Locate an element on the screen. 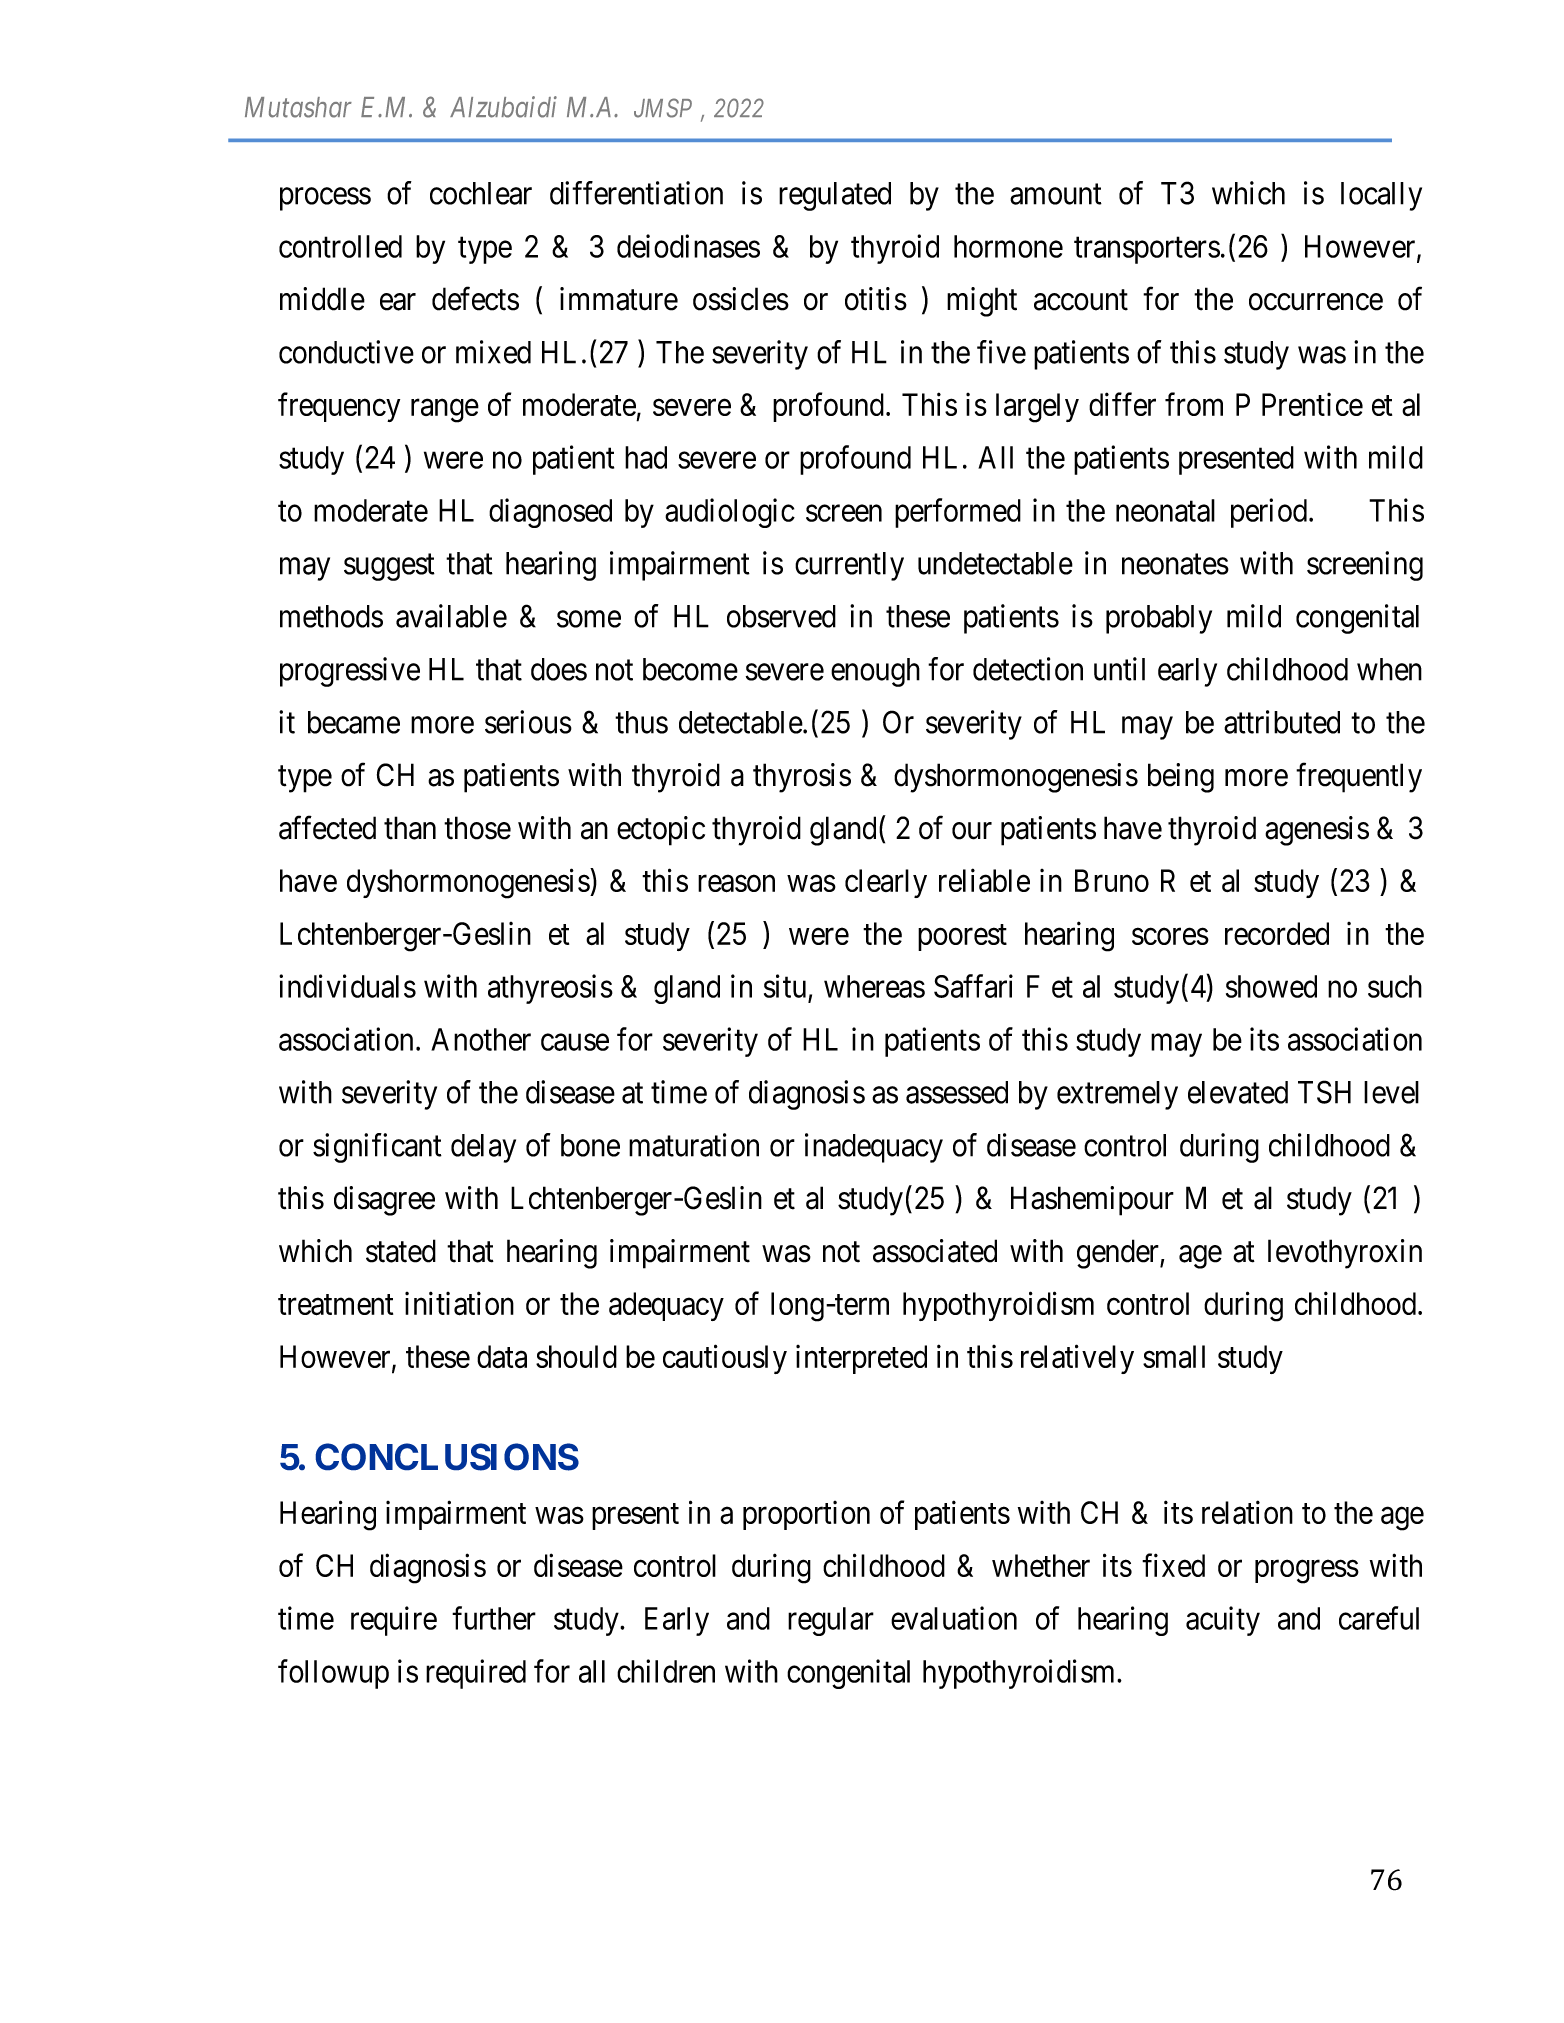  poorest is located at coordinates (962, 938).
